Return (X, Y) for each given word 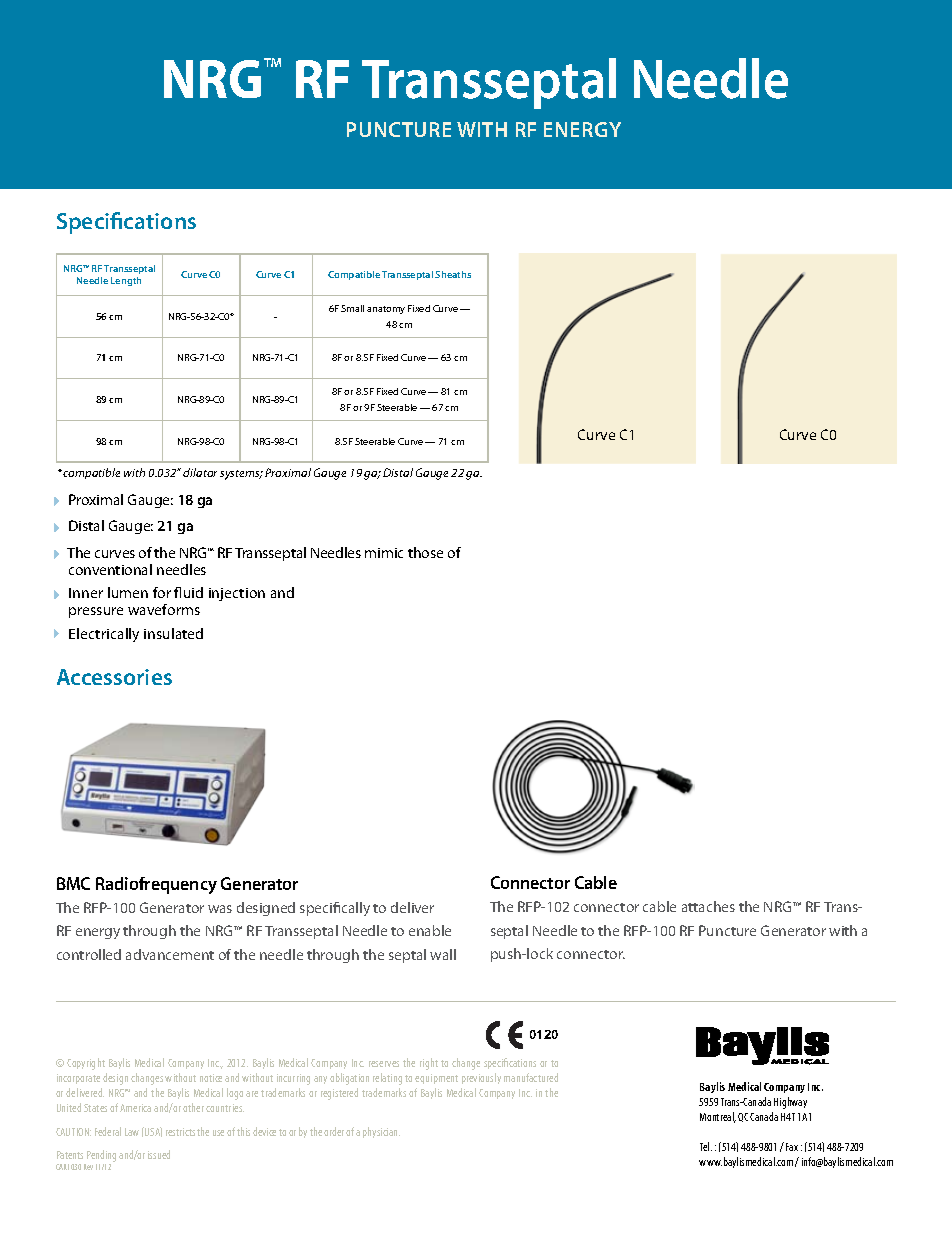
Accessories (114, 677)
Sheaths (453, 274)
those (425, 552)
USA (152, 1132)
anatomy (386, 310)
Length (126, 281)
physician (381, 1132)
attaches (708, 906)
